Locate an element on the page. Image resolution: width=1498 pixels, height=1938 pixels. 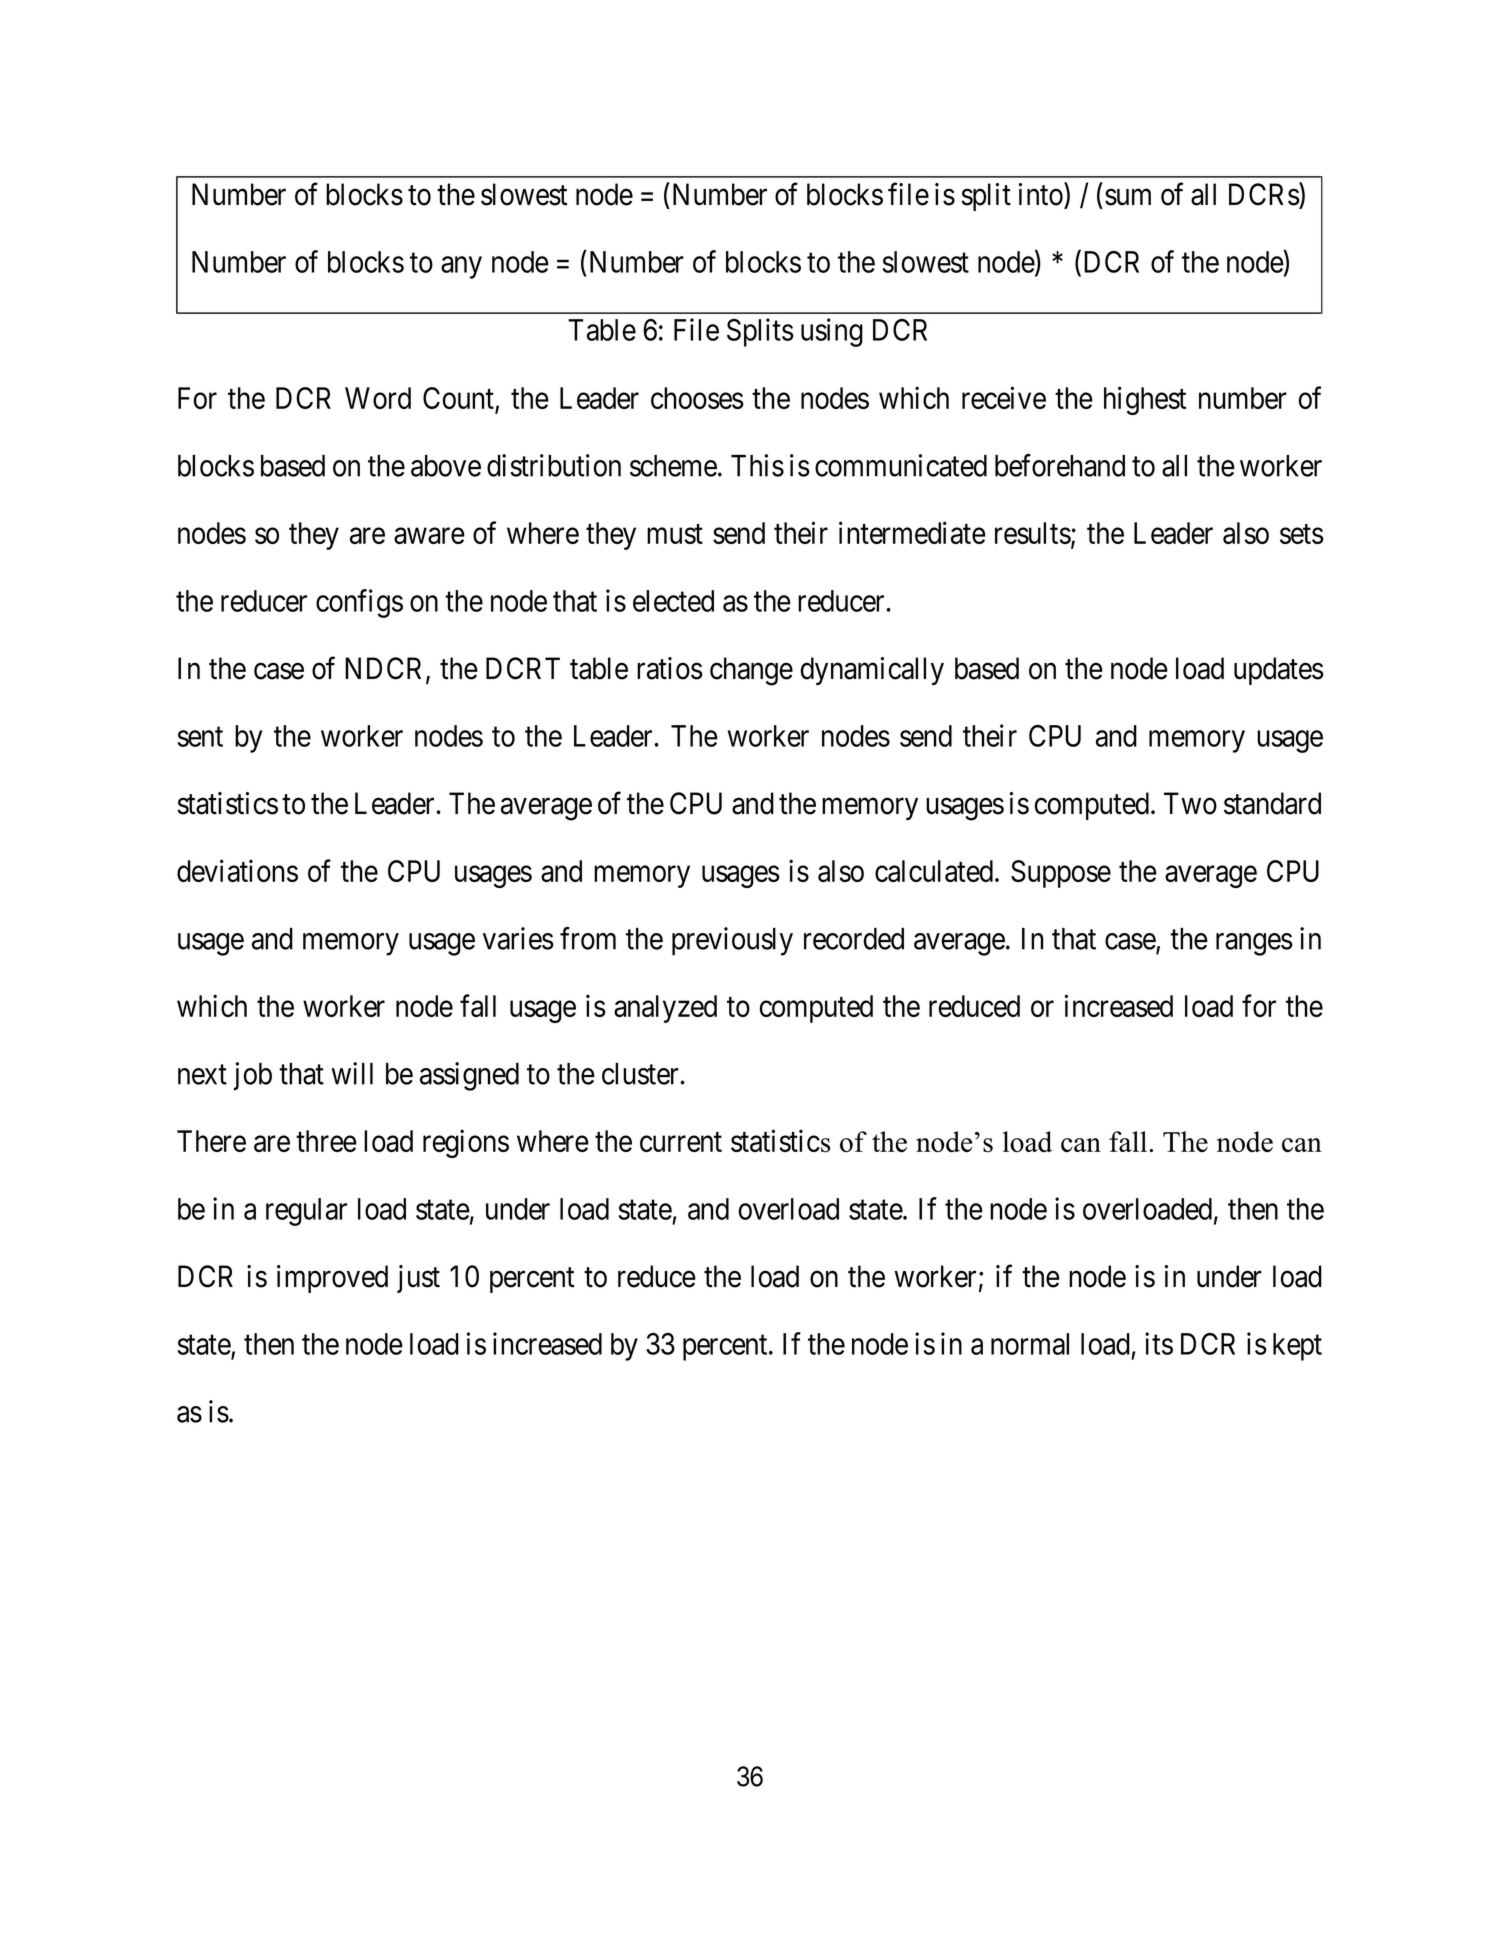
sum is located at coordinates (1128, 197).
